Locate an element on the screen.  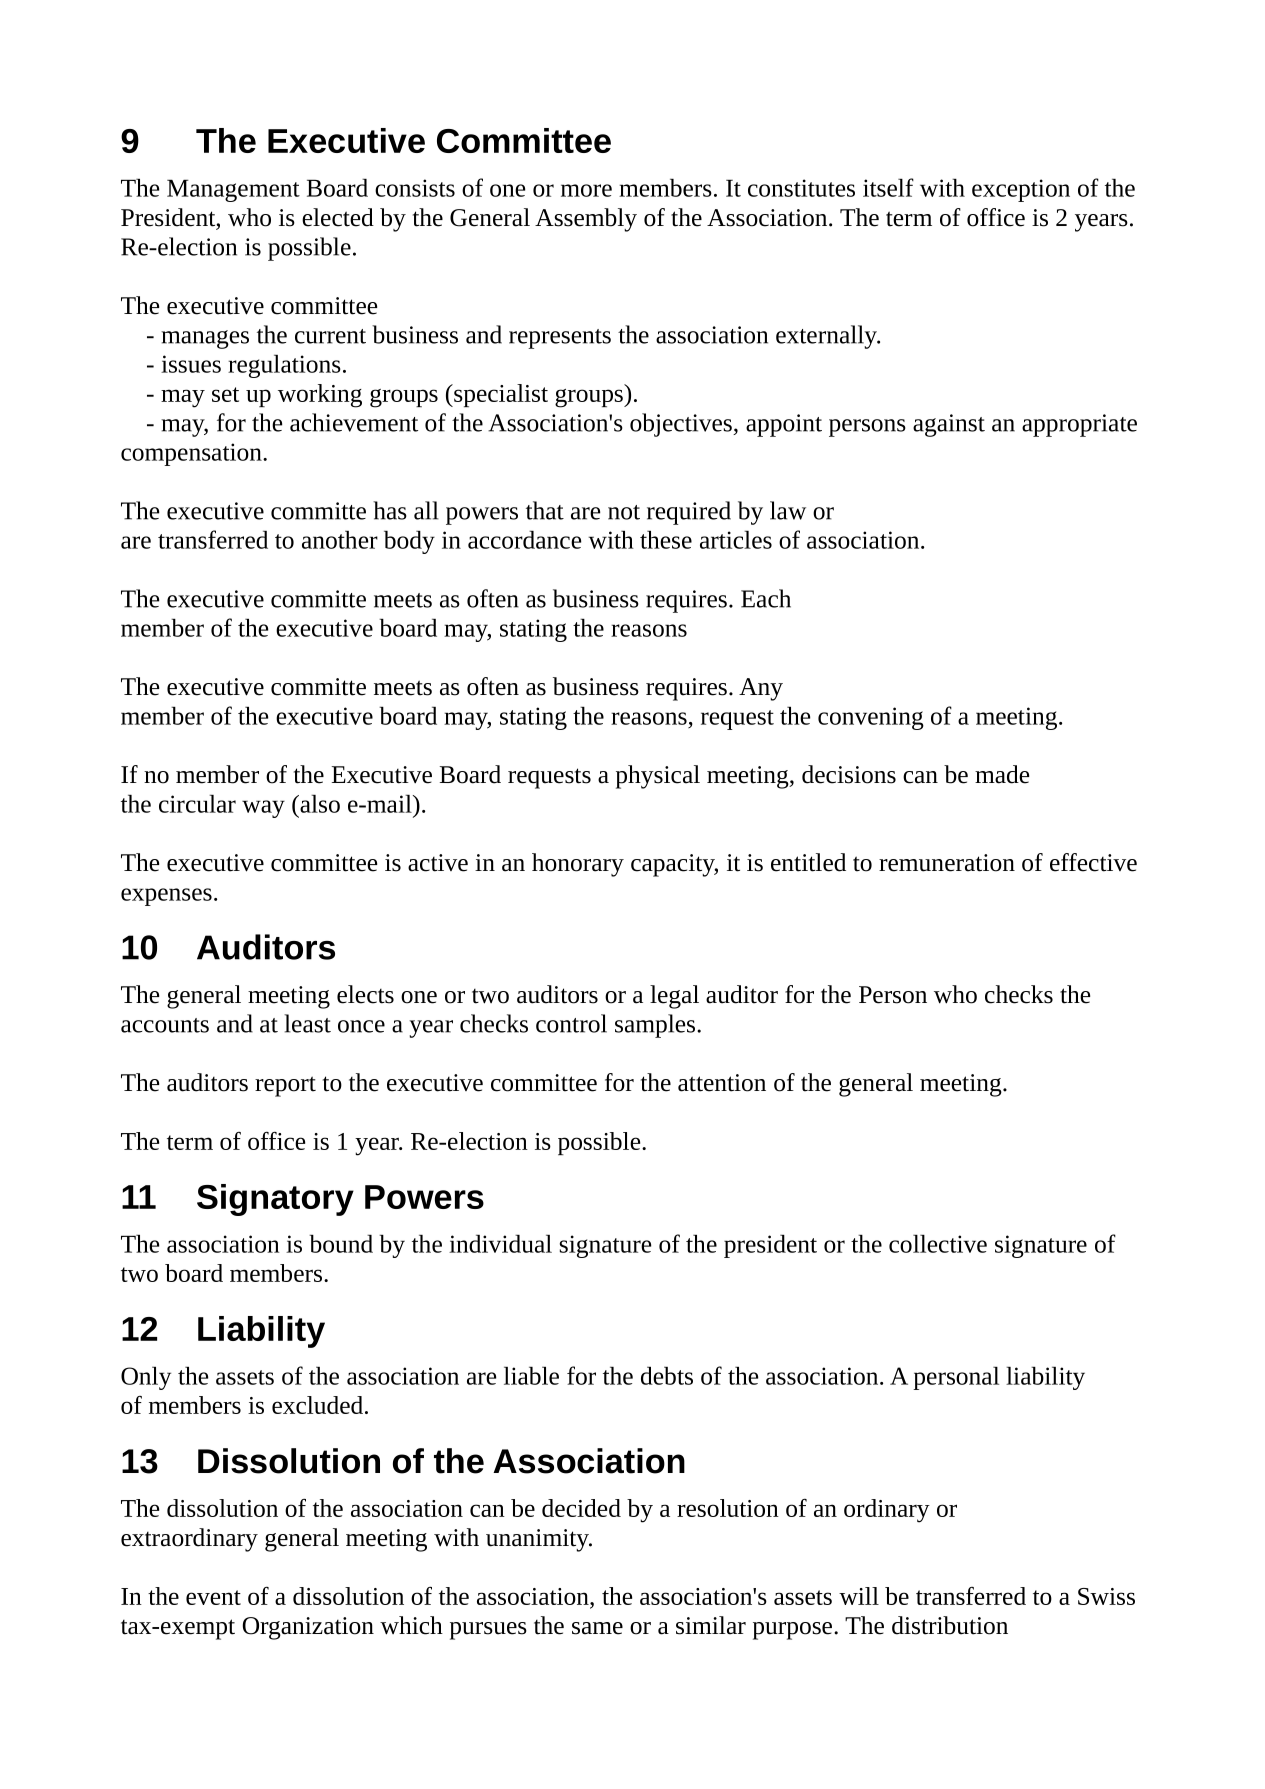
expenses is located at coordinates (166, 897).
